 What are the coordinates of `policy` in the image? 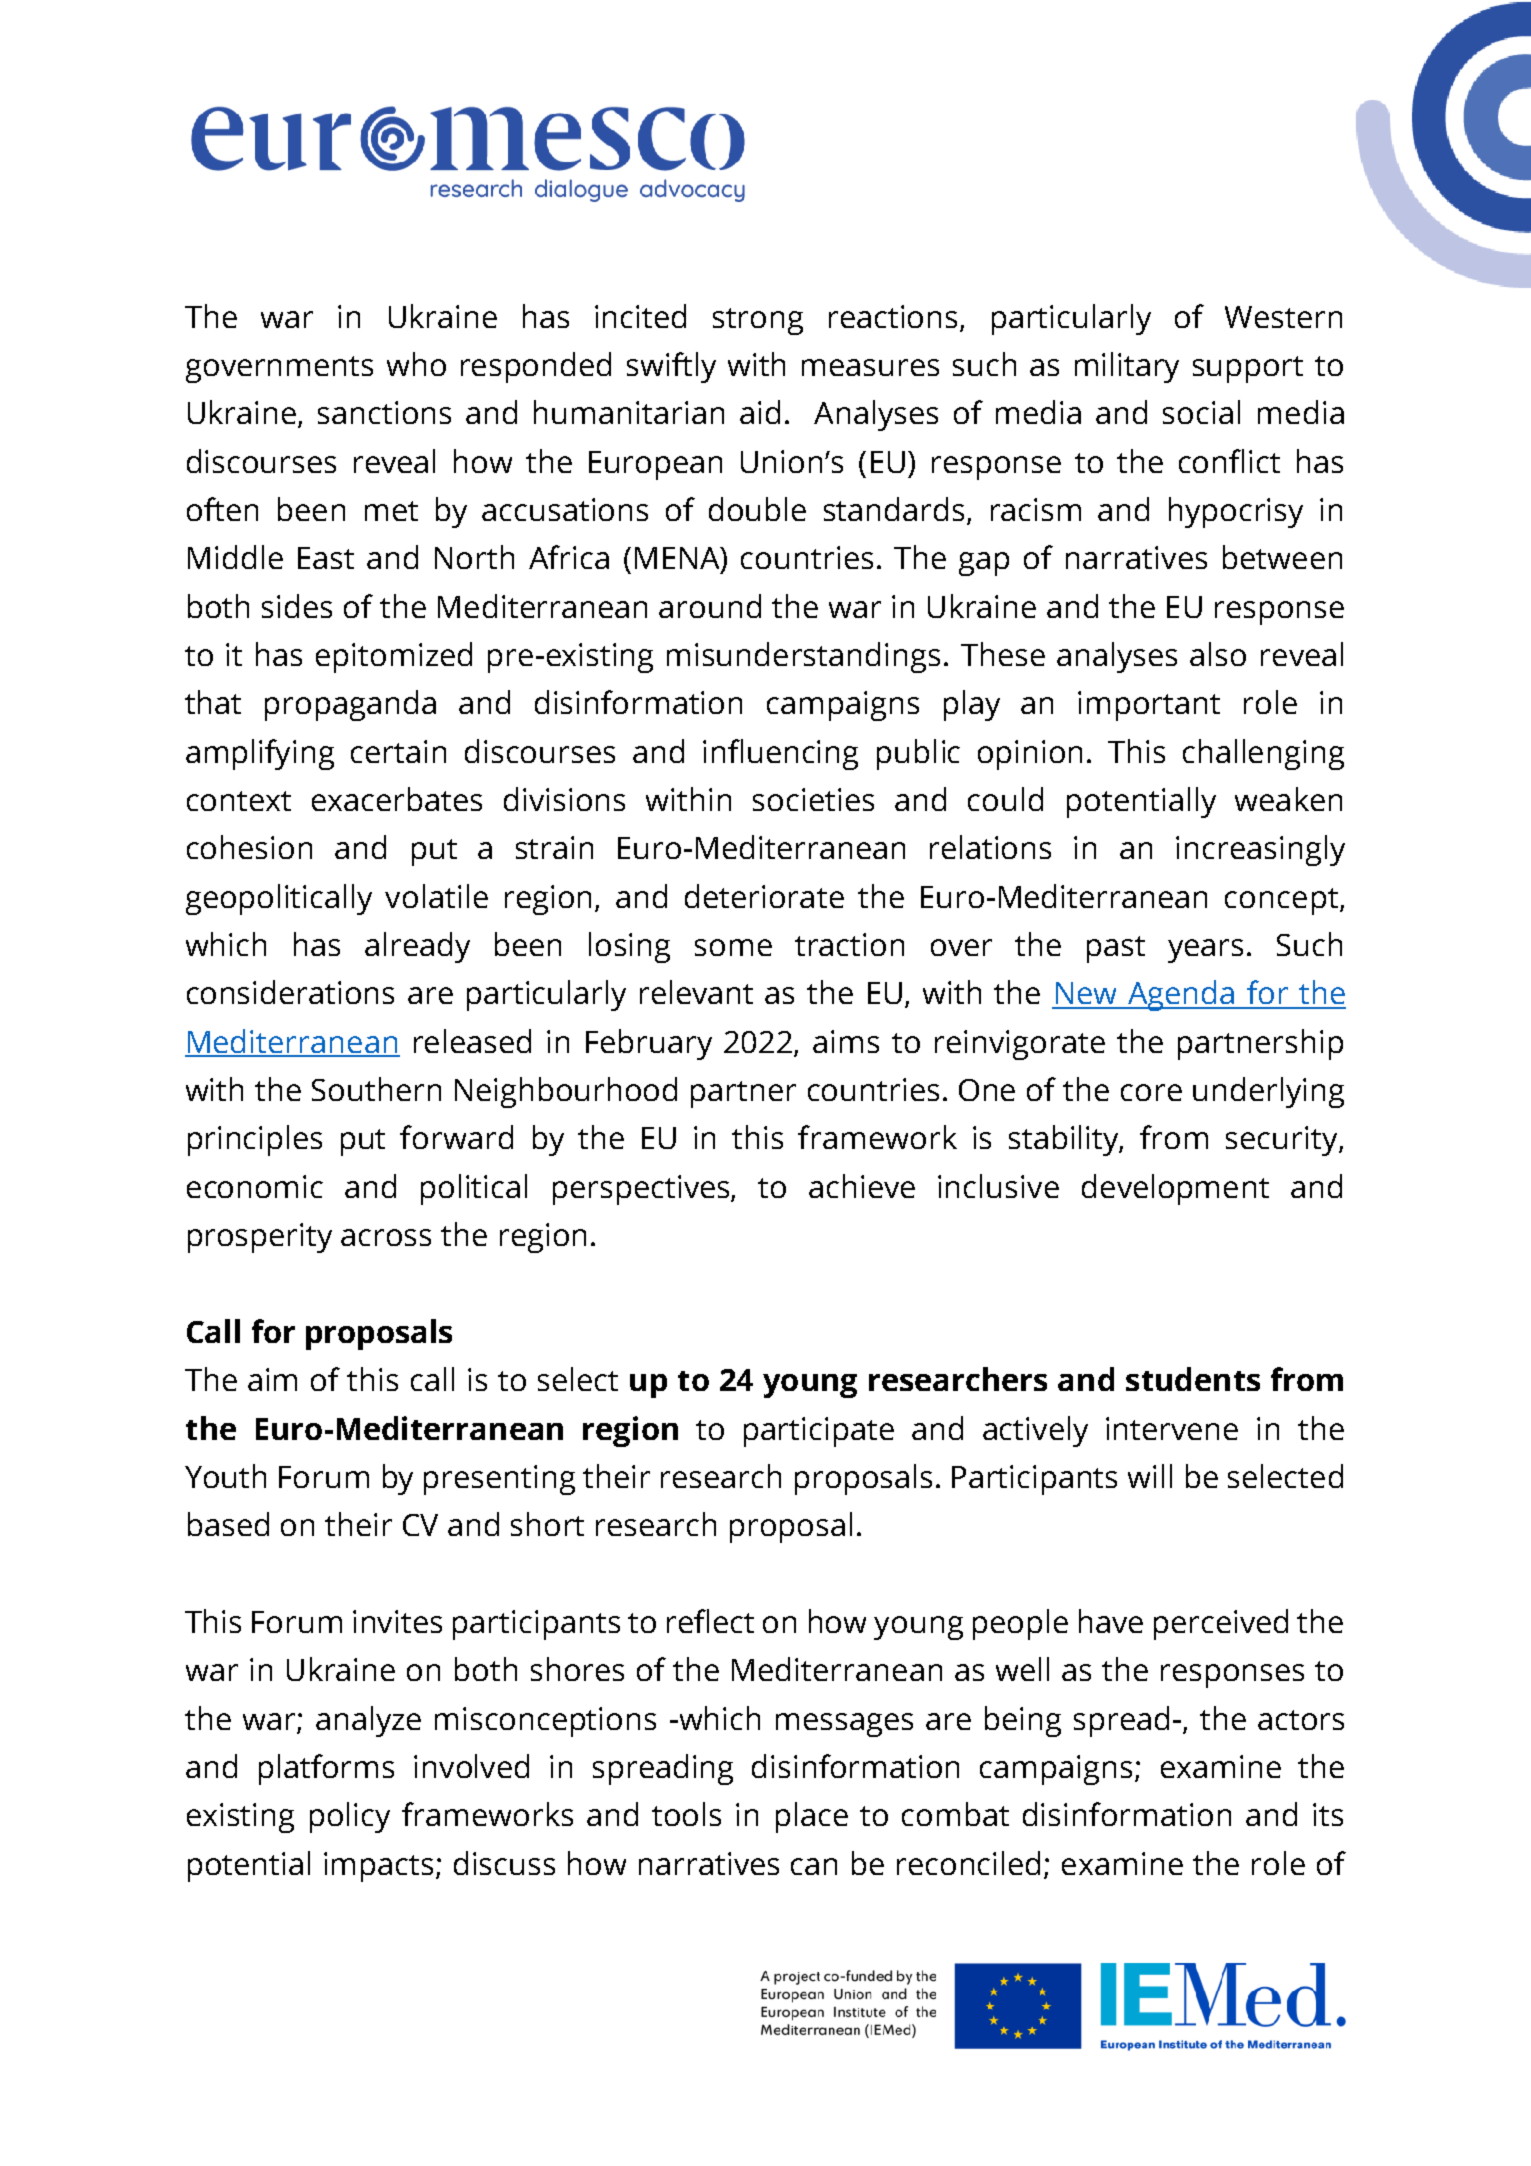 It's located at (350, 1817).
